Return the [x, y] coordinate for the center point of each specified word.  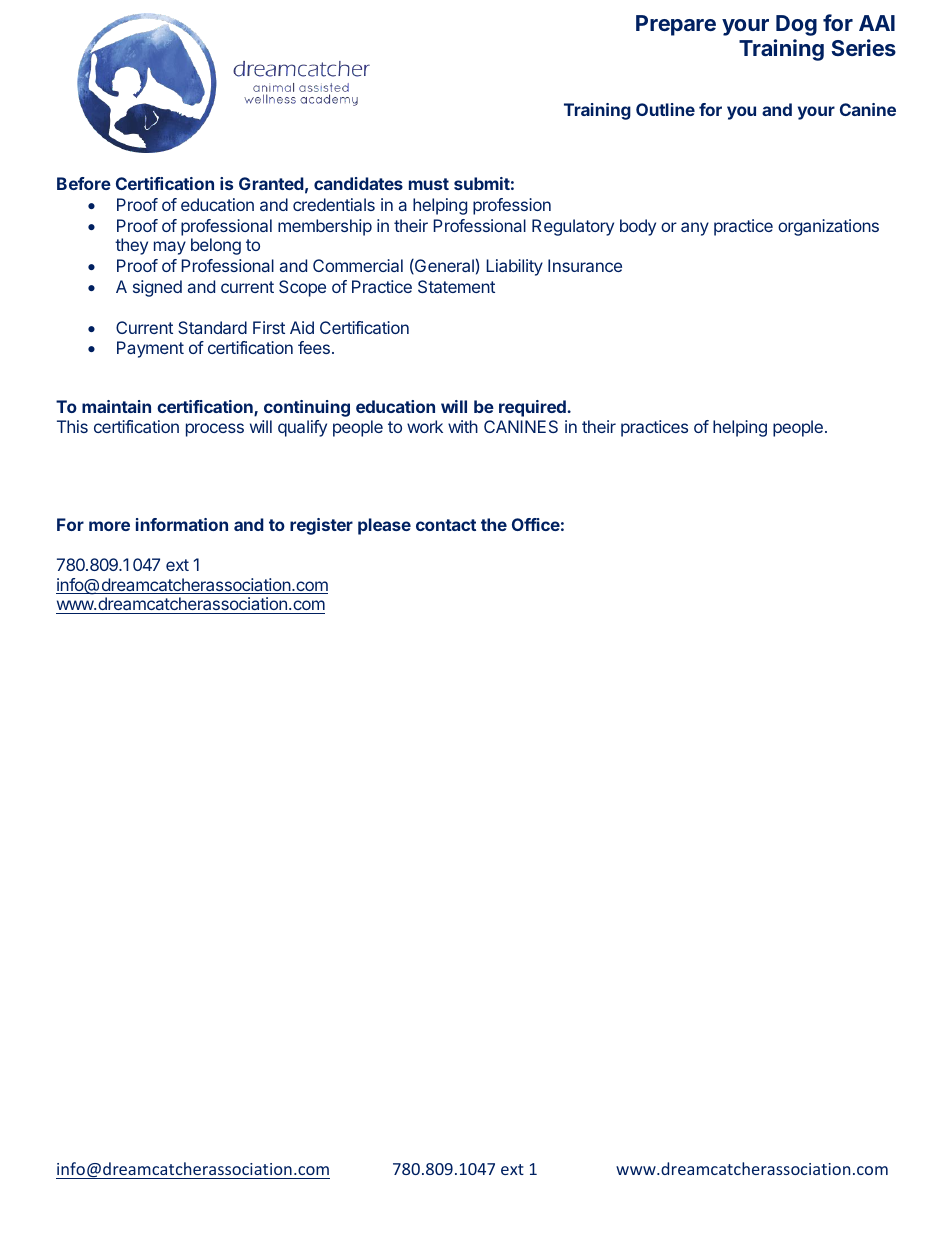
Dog [796, 25]
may [170, 248]
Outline [665, 109]
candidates [358, 183]
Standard [212, 327]
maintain [116, 406]
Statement [456, 286]
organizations [828, 227]
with [463, 426]
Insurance [585, 265]
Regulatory [573, 227]
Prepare [676, 25]
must [429, 184]
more [109, 526]
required [532, 408]
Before [84, 183]
